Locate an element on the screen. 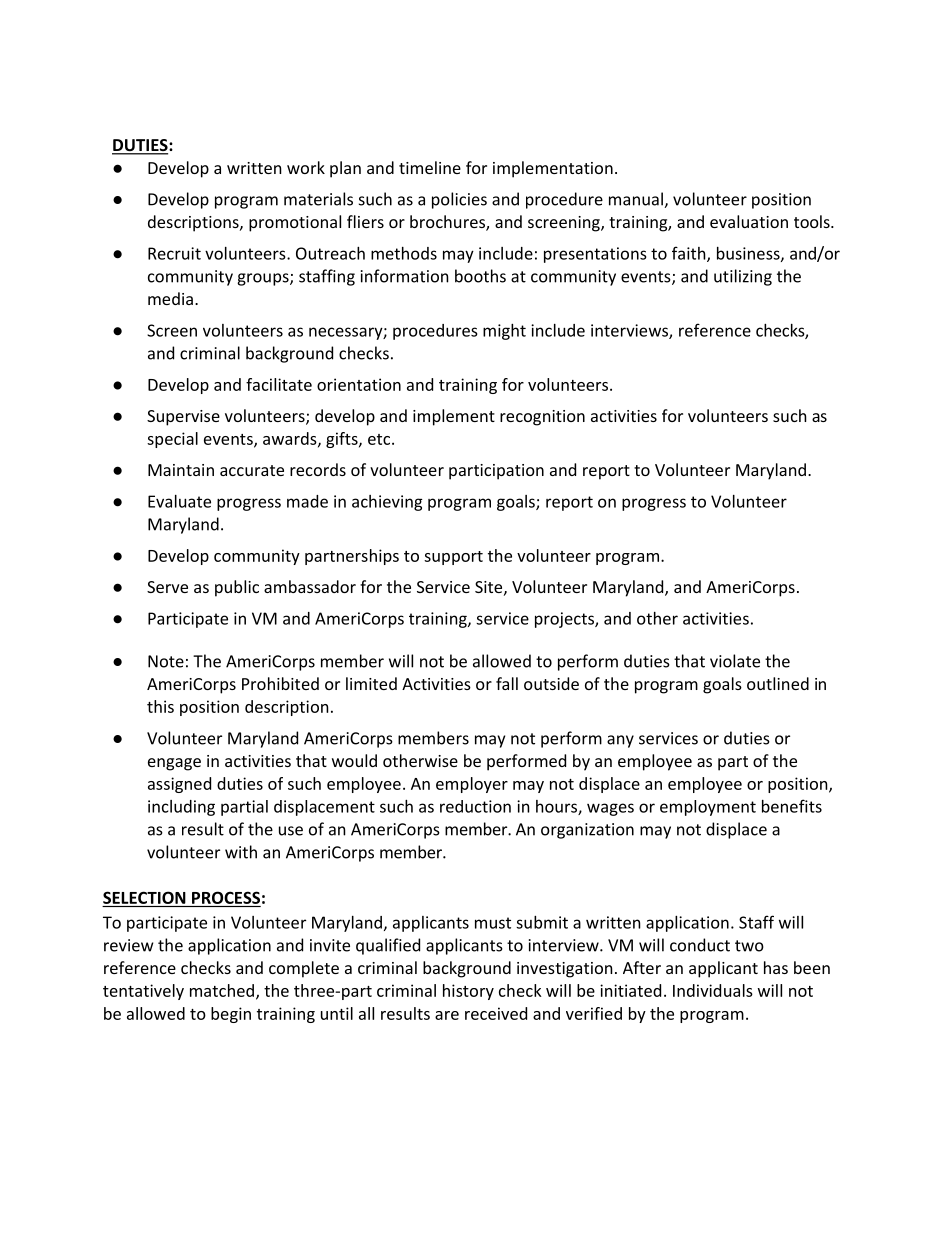 This screenshot has height=1233, width=952. Individuals is located at coordinates (713, 990).
